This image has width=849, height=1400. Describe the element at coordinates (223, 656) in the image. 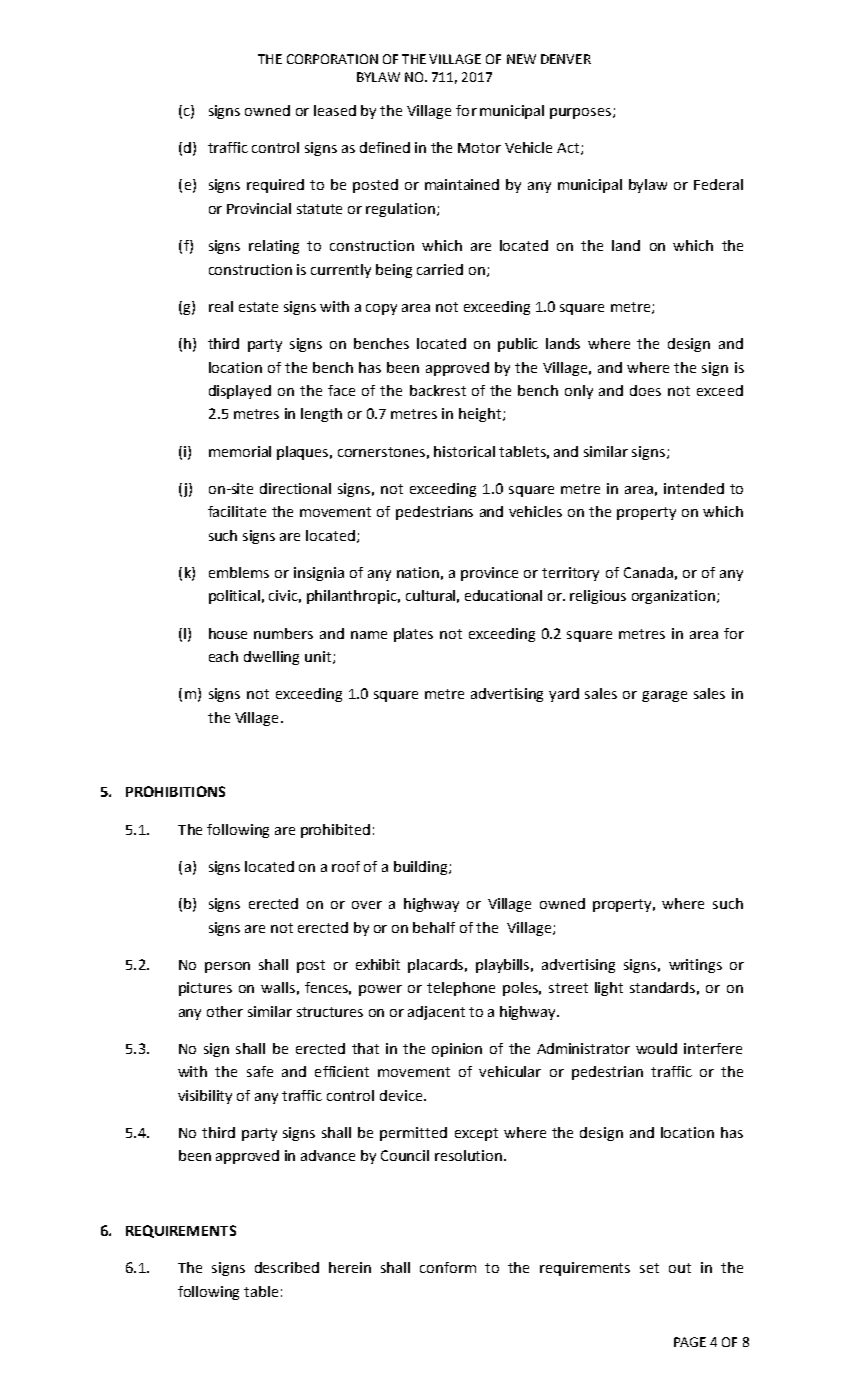

I see `each` at that location.
